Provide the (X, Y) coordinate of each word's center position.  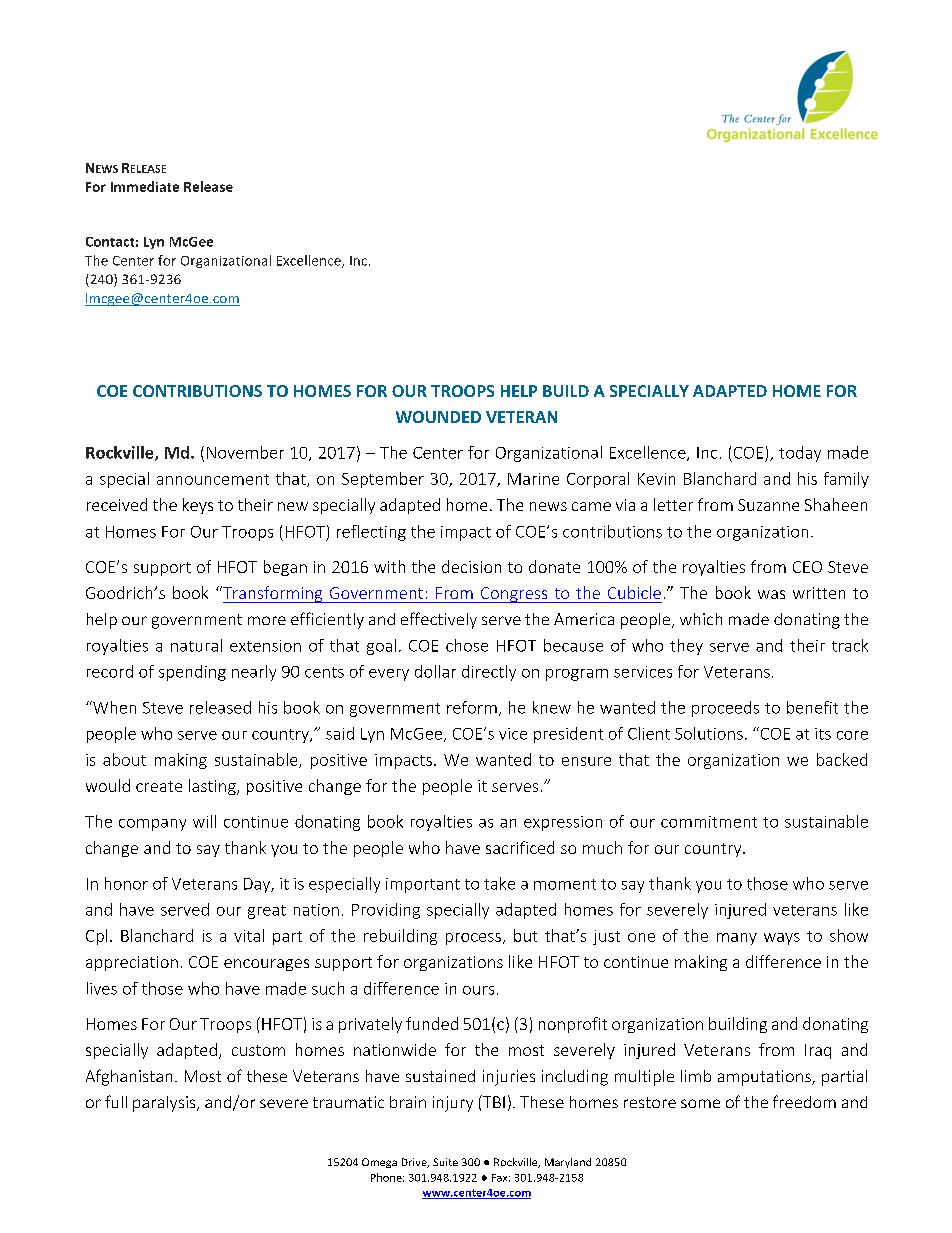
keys (198, 506)
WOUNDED (438, 417)
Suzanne (768, 505)
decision (471, 566)
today (800, 454)
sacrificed (520, 847)
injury (453, 1104)
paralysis (165, 1104)
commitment (709, 822)
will (204, 821)
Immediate (145, 186)
